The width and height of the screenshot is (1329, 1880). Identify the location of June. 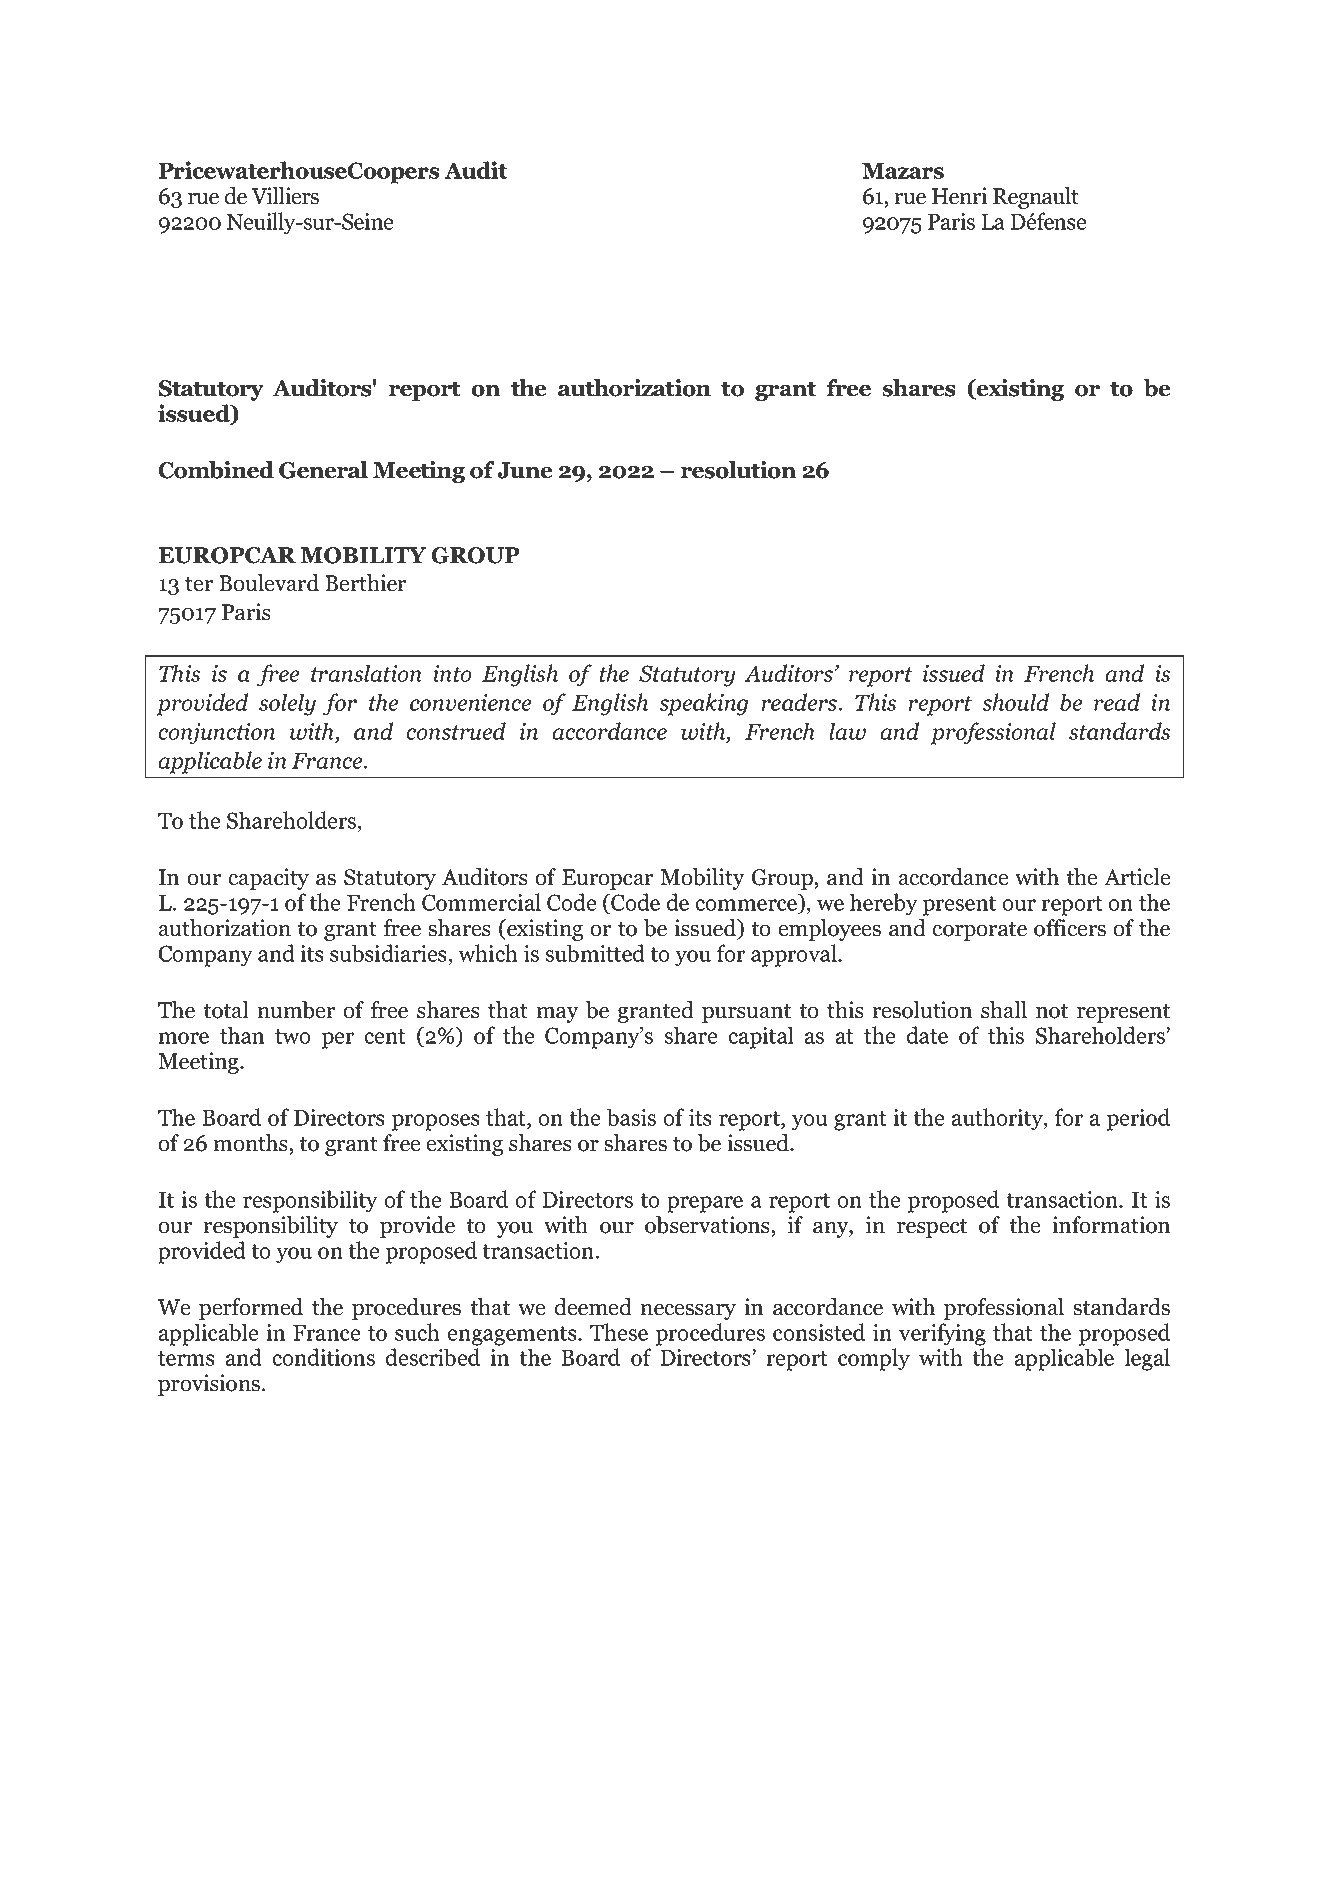
(524, 470).
